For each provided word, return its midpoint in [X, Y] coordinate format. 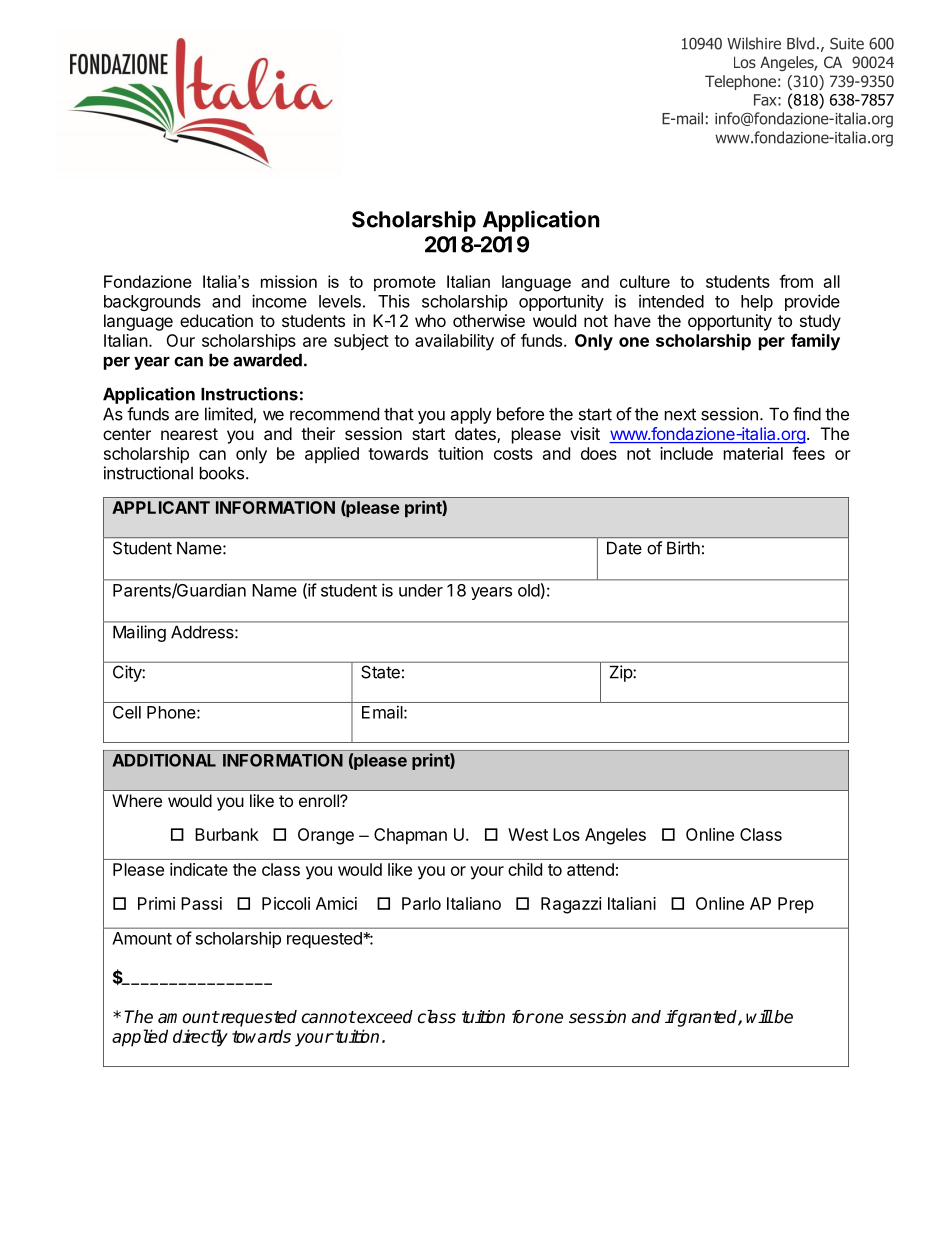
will [759, 1016]
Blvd [801, 43]
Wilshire [754, 43]
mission [289, 281]
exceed [384, 1017]
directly [200, 1038]
